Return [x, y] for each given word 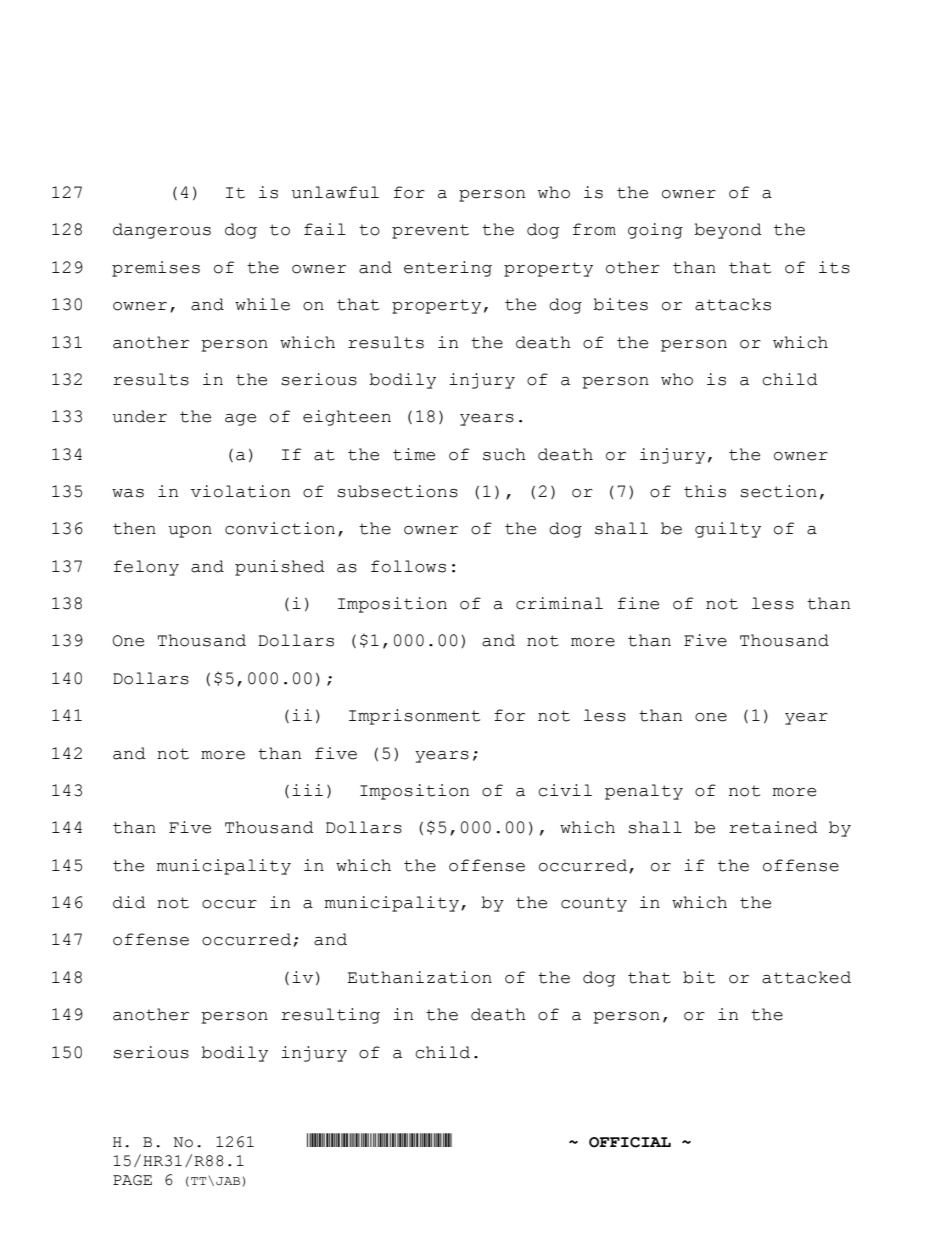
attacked [806, 977]
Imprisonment [414, 717]
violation [240, 491]
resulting [330, 1016]
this [705, 491]
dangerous [162, 231]
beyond [728, 231]
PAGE [132, 1180]
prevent [430, 231]
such [504, 454]
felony [146, 568]
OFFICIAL [630, 1142]
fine [638, 603]
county [594, 904]
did [129, 902]
